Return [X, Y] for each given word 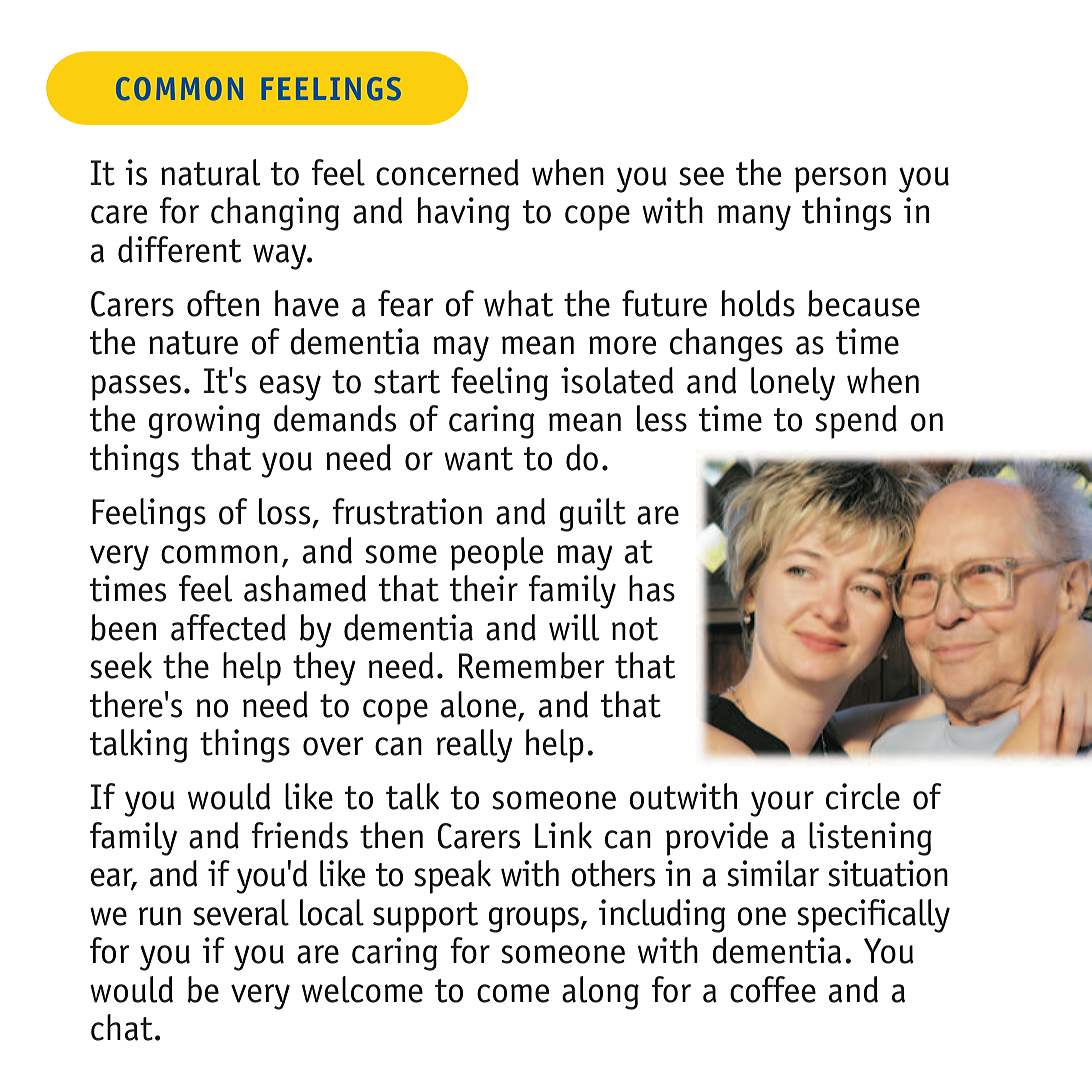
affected [228, 627]
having [464, 214]
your [782, 804]
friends [299, 835]
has [652, 588]
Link [563, 835]
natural [211, 172]
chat [122, 1027]
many [754, 218]
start [407, 382]
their [484, 588]
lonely [793, 384]
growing [204, 422]
